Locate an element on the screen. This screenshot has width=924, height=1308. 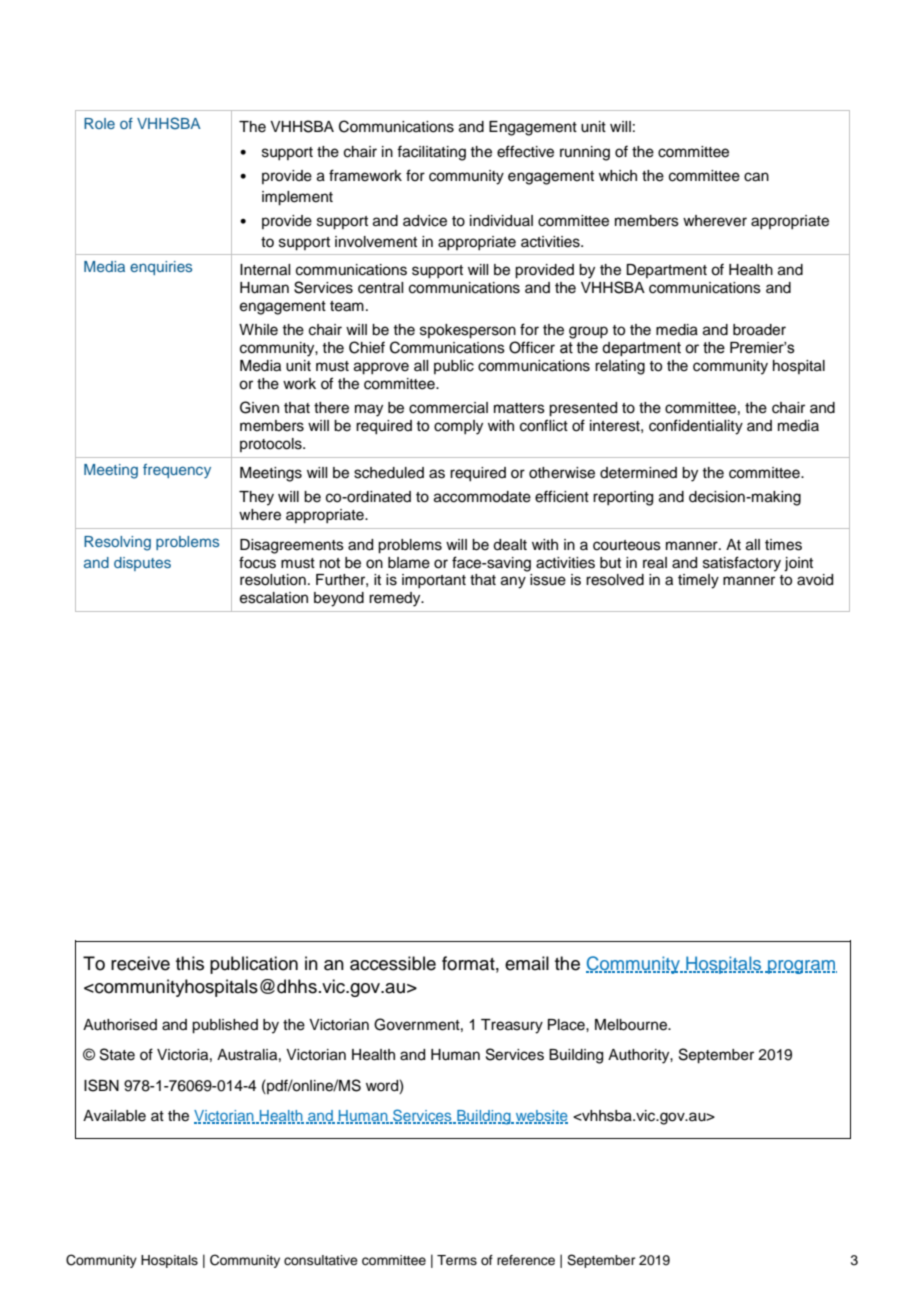
consultative is located at coordinates (321, 1260).
